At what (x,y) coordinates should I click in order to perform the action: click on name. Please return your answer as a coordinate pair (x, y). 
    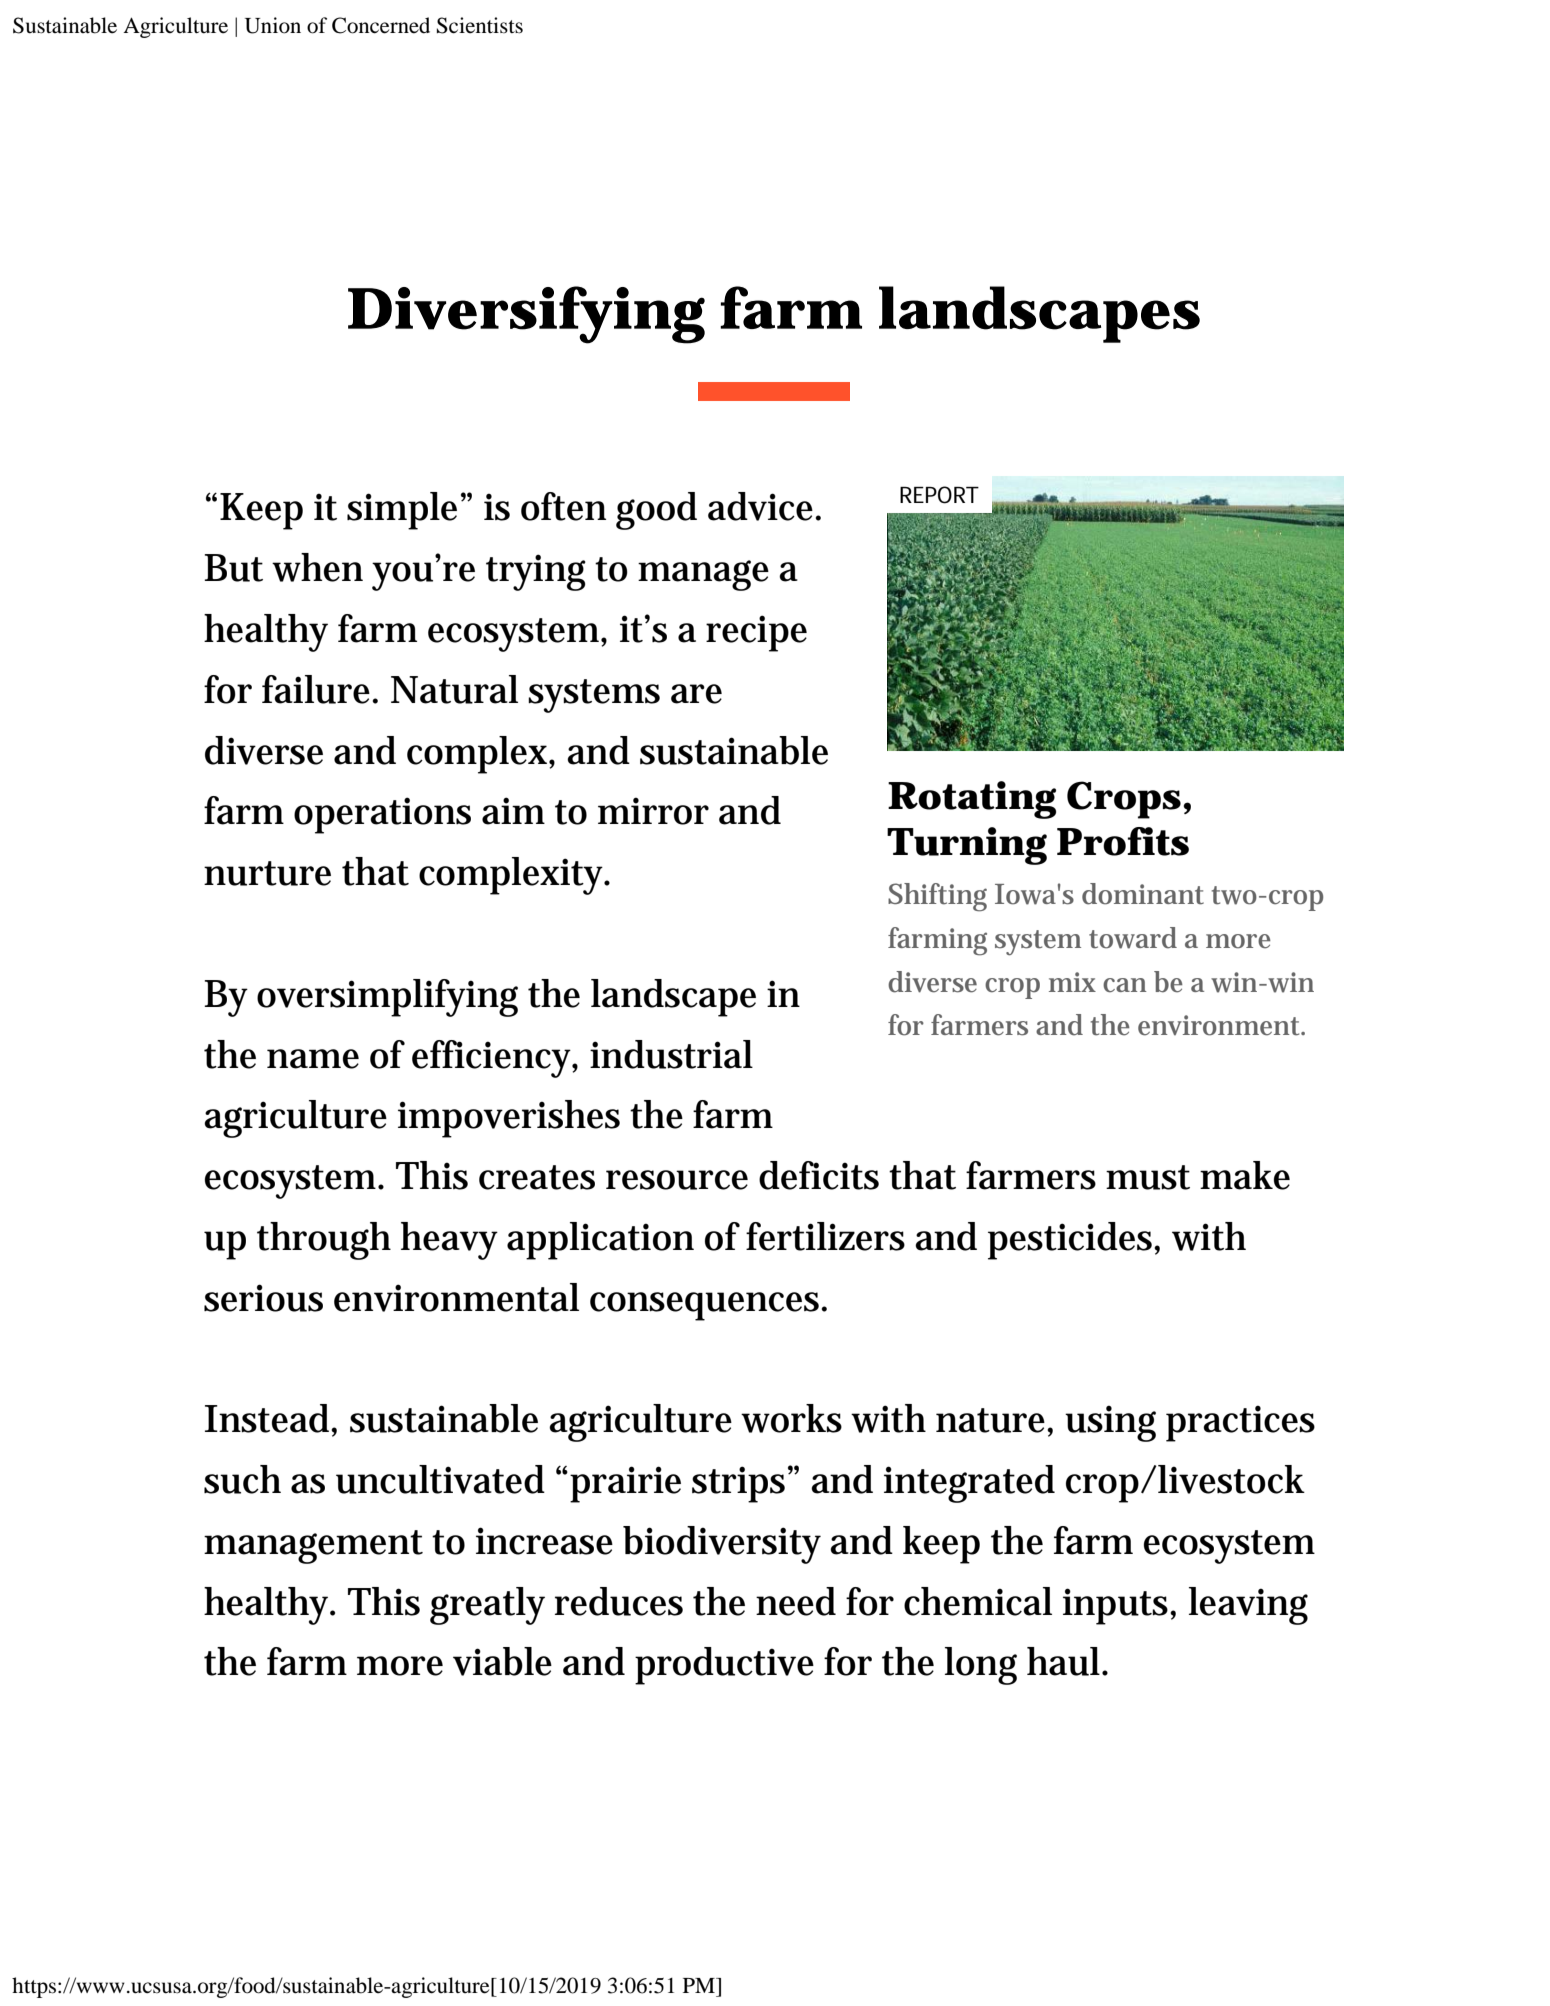
    Looking at the image, I should click on (313, 1059).
